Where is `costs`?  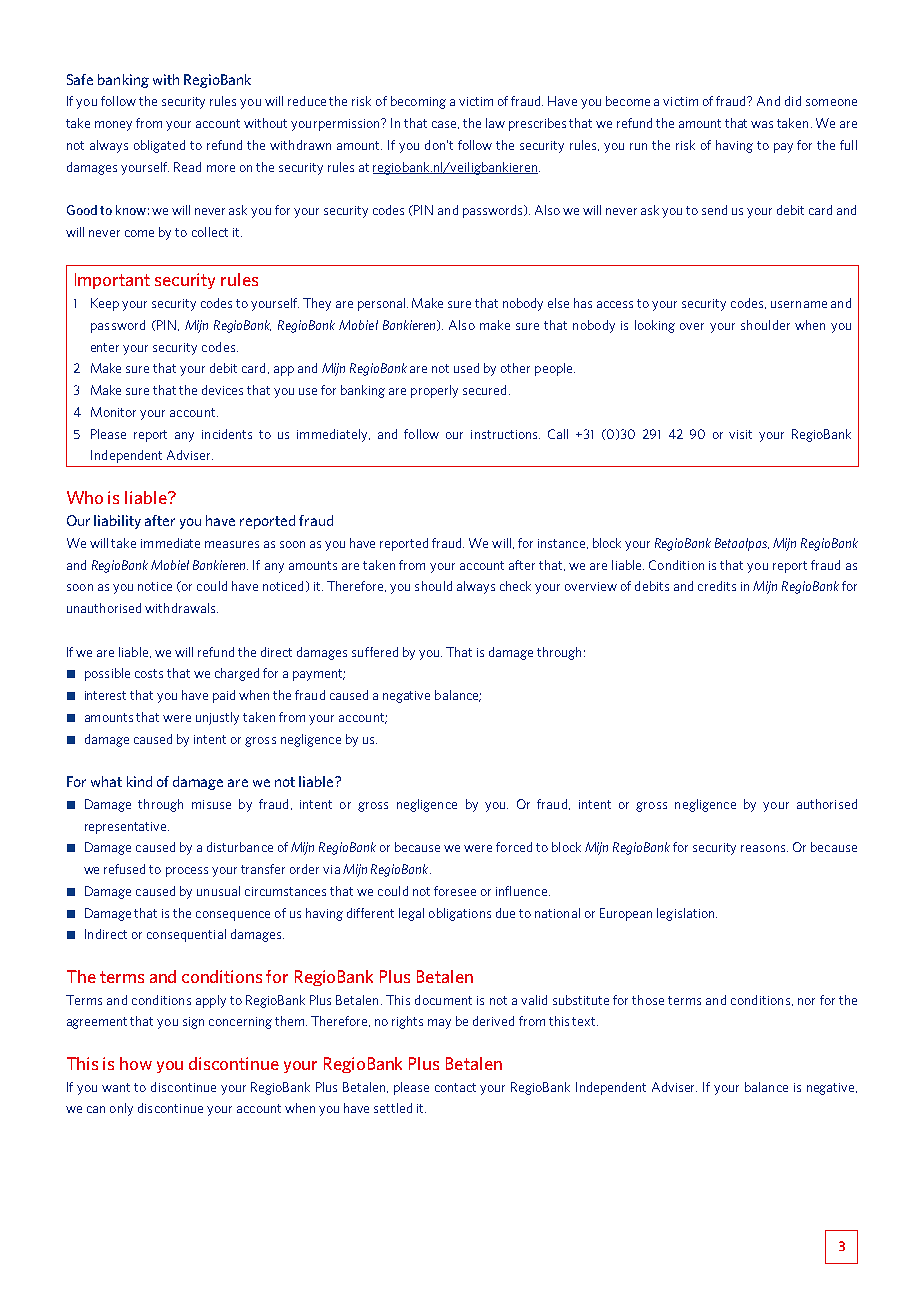
costs is located at coordinates (149, 673).
